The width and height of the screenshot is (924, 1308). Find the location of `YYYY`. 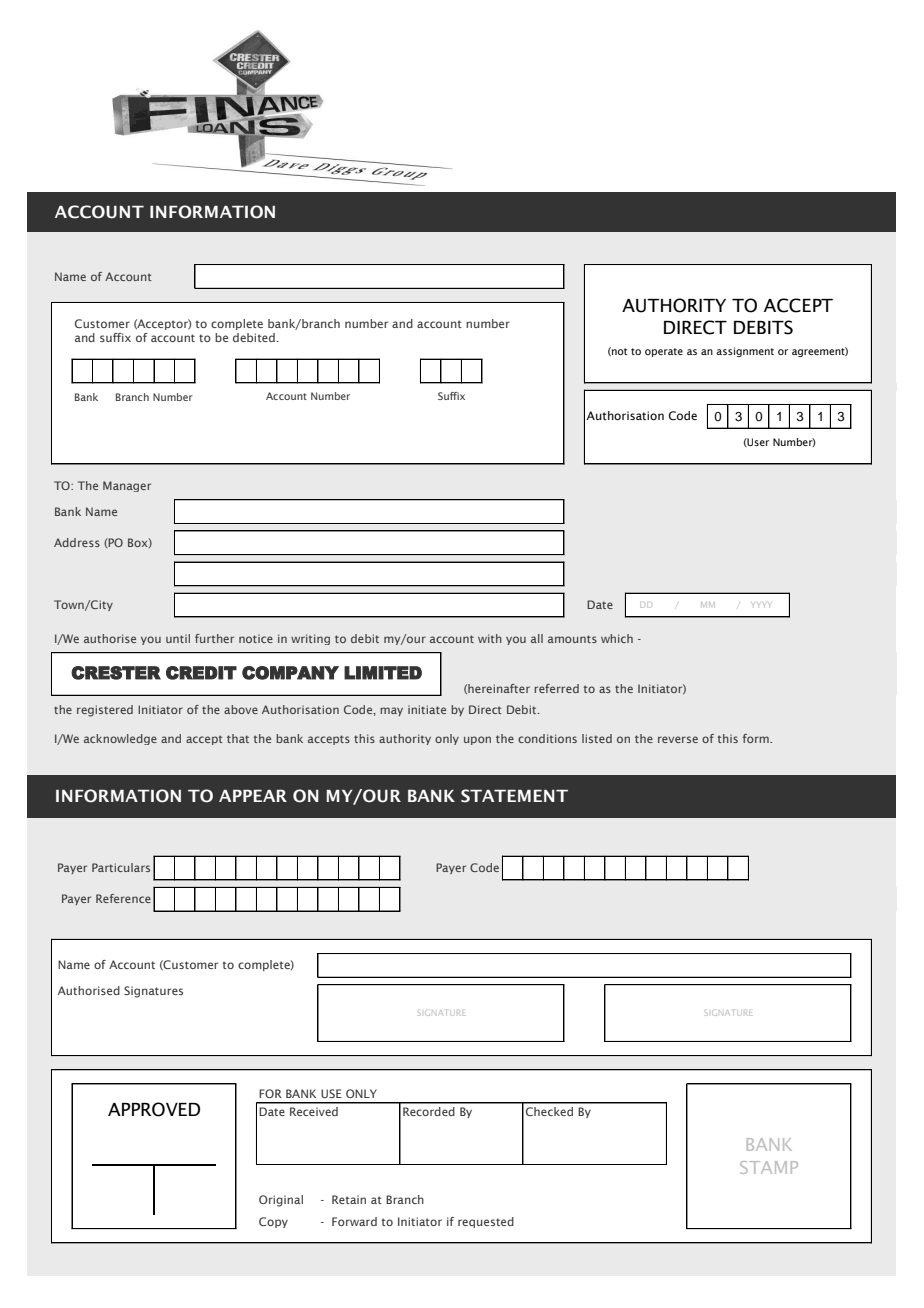

YYYY is located at coordinates (761, 604).
